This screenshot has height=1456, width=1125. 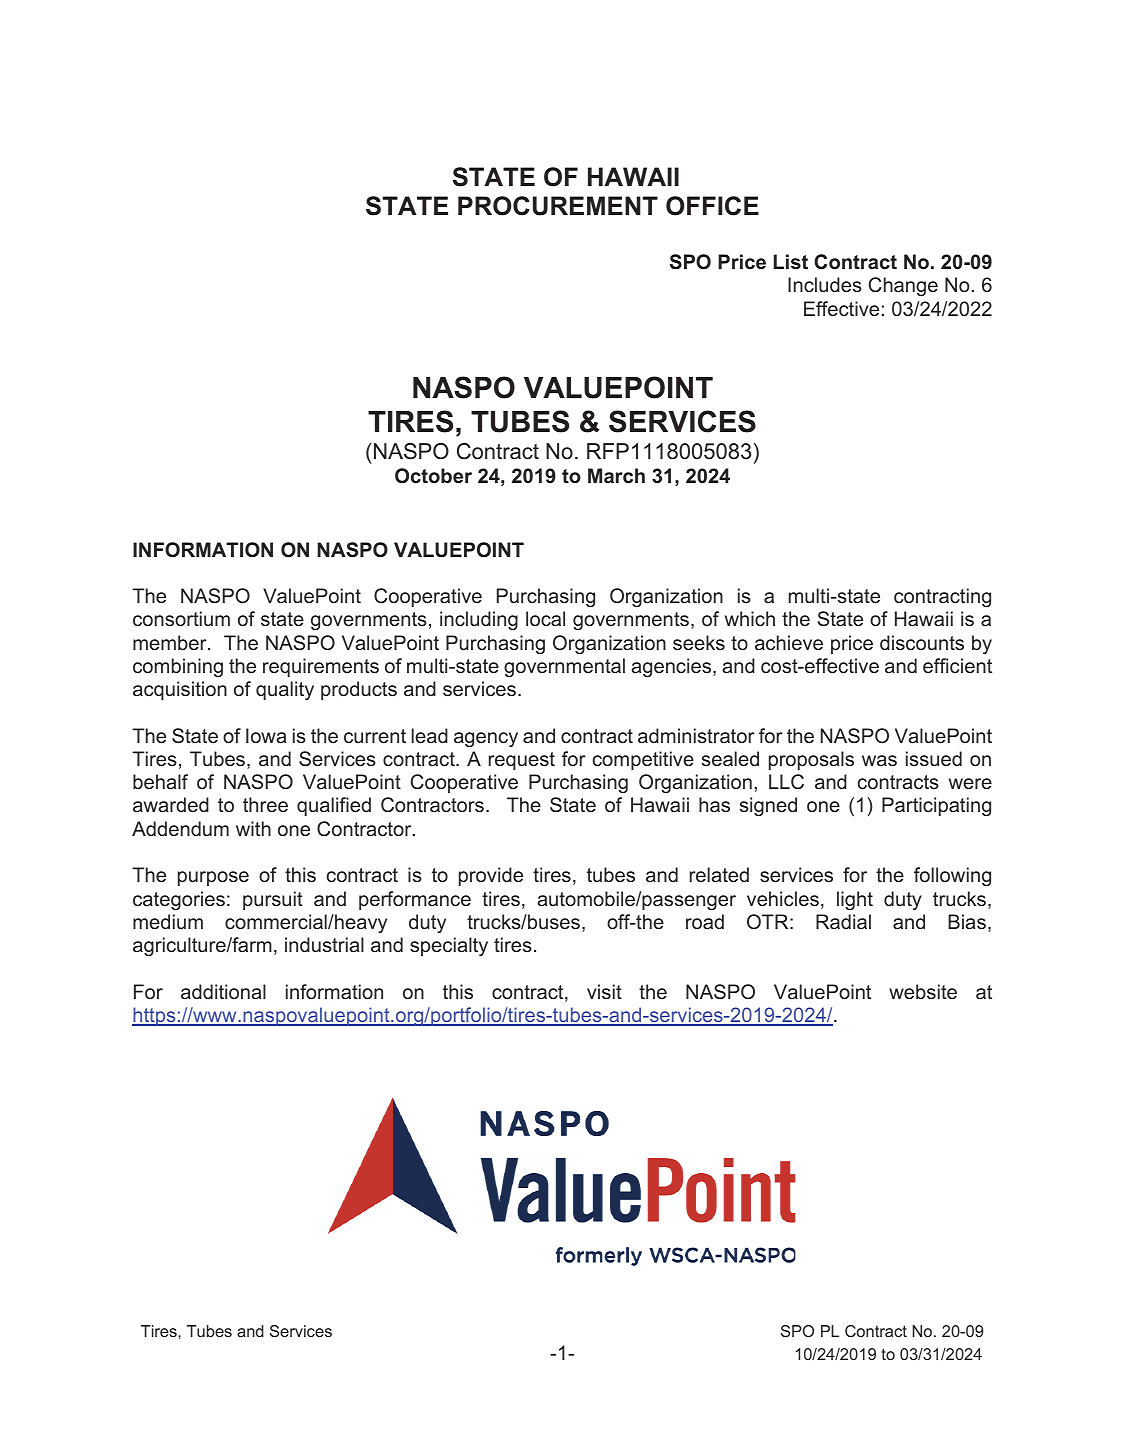 What do you see at coordinates (922, 642) in the screenshot?
I see `discounts` at bounding box center [922, 642].
